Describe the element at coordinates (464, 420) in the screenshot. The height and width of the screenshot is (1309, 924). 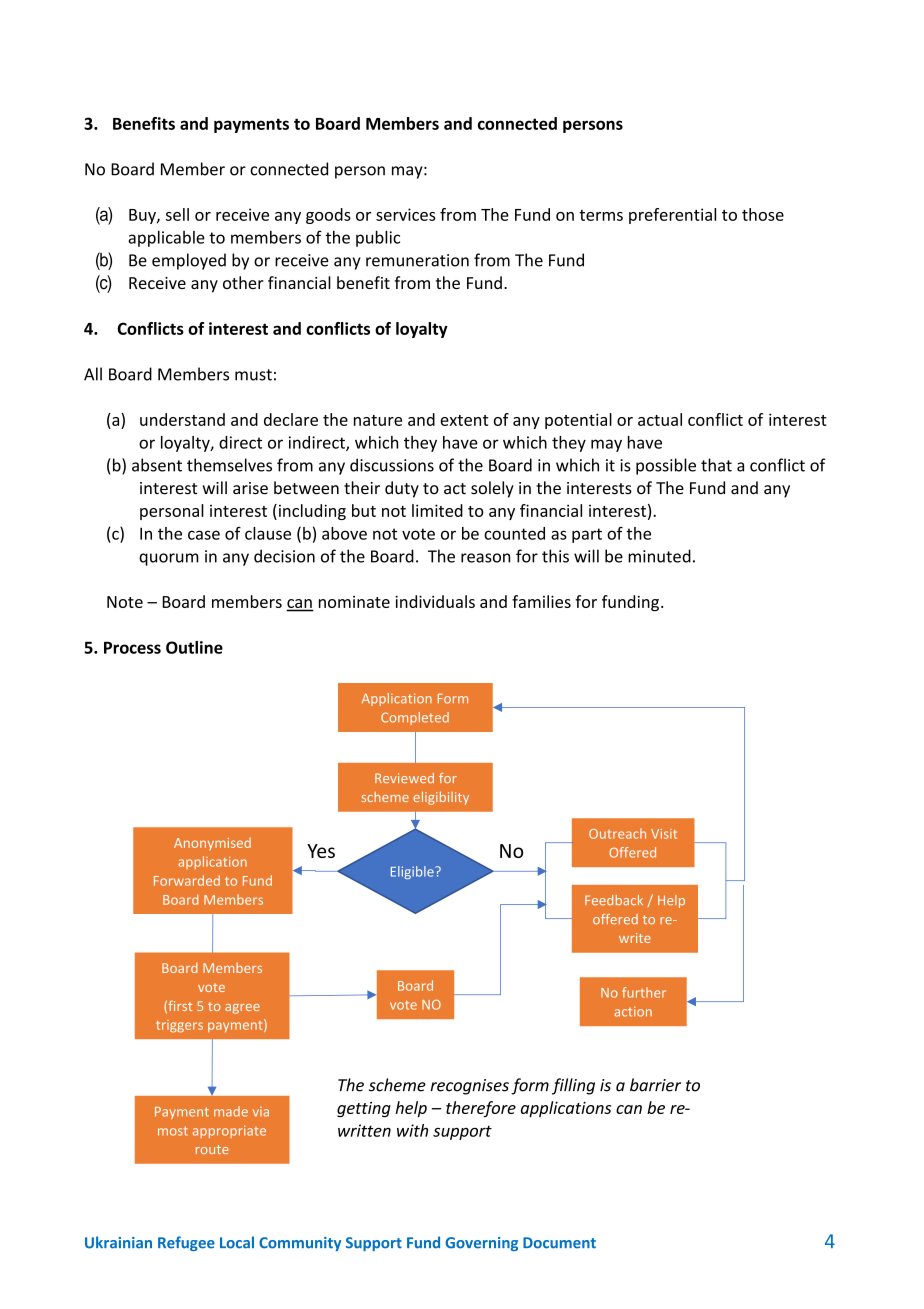
I see `extent` at that location.
